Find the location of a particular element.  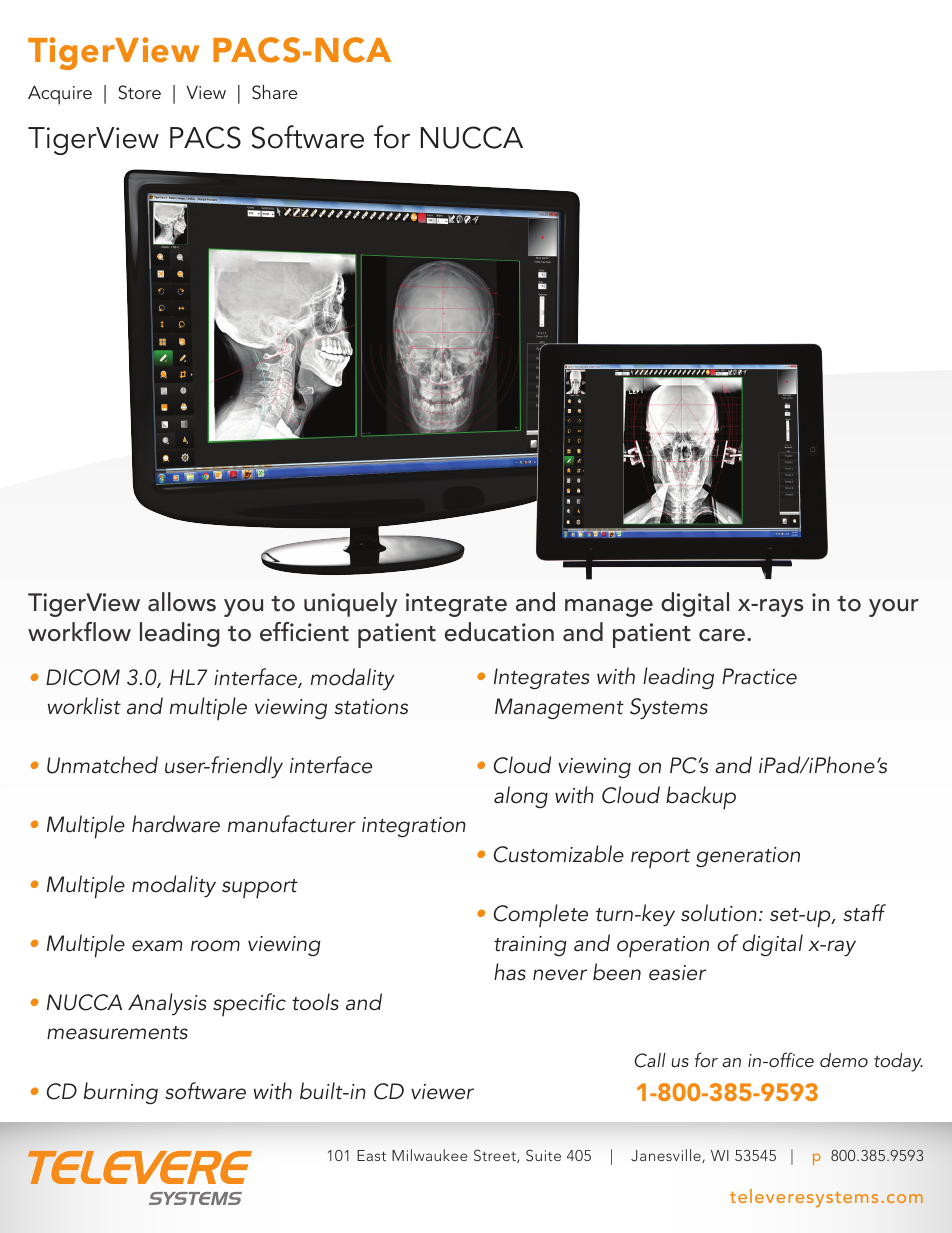

Share is located at coordinates (274, 92).
